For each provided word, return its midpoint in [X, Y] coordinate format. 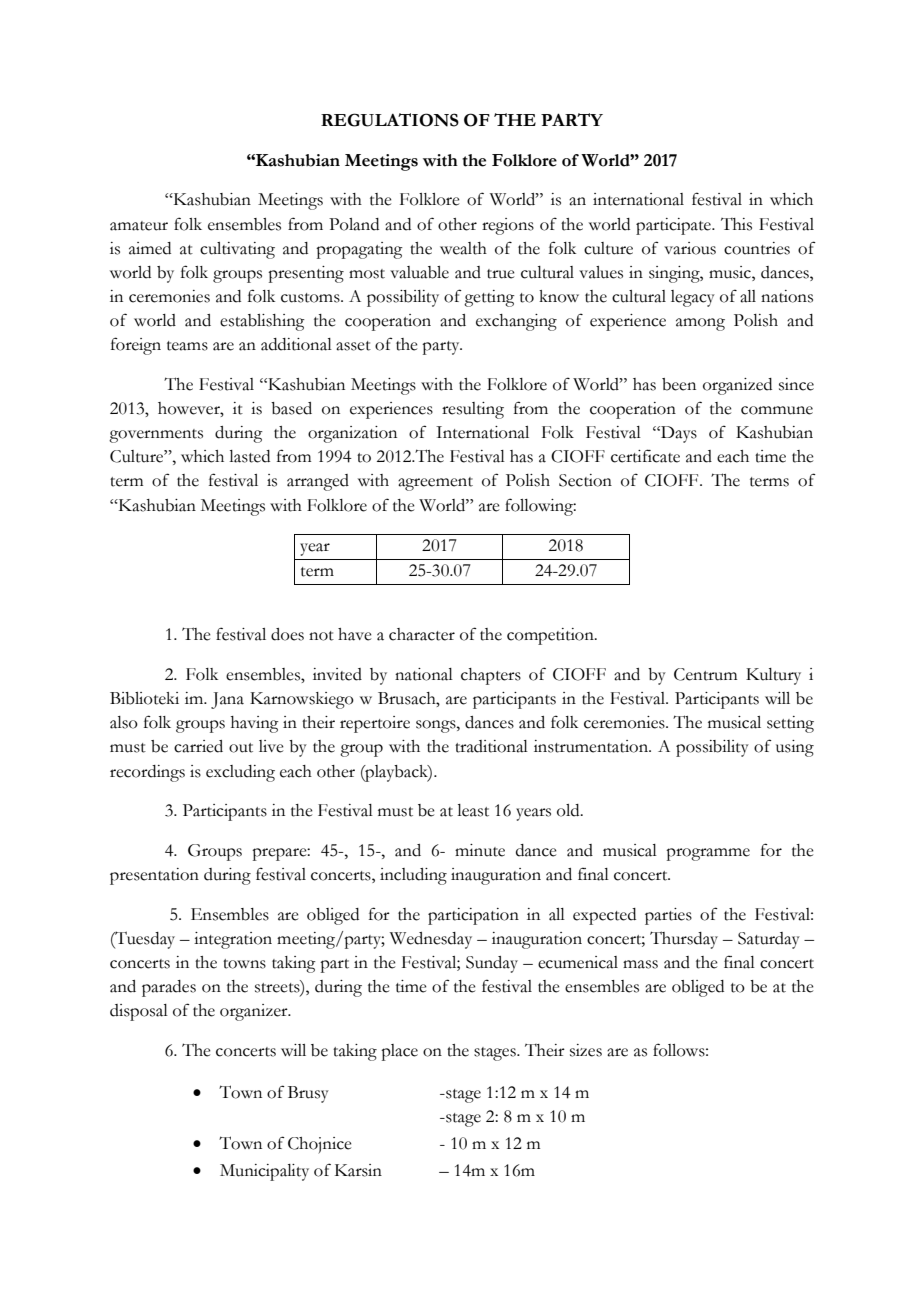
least [473, 810]
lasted [249, 456]
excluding [240, 773]
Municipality [264, 1172]
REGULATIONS [390, 120]
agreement [435, 484]
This [736, 224]
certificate [645, 456]
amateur [139, 226]
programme [708, 854]
